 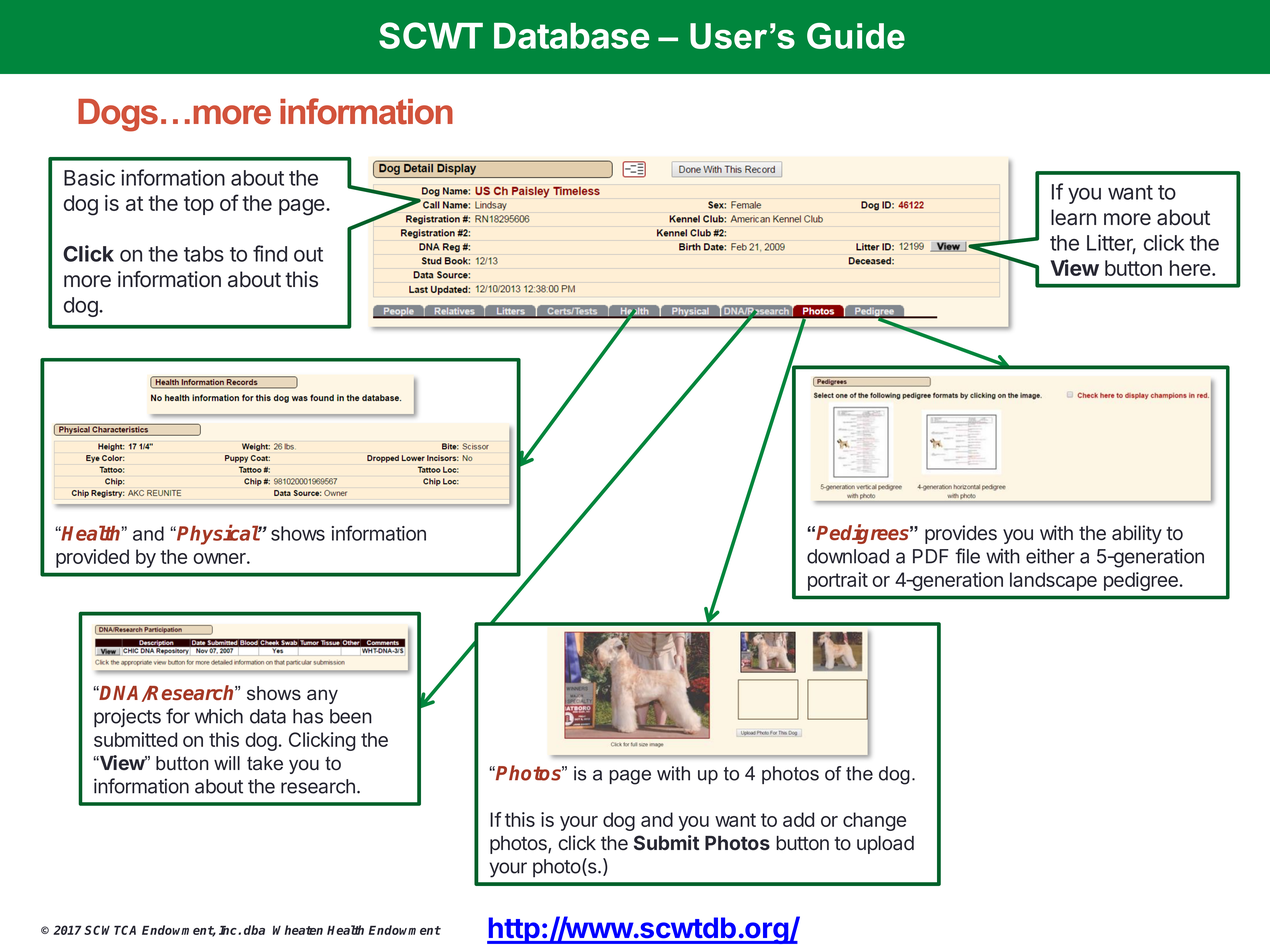 I want to click on learn, so click(x=1073, y=217).
